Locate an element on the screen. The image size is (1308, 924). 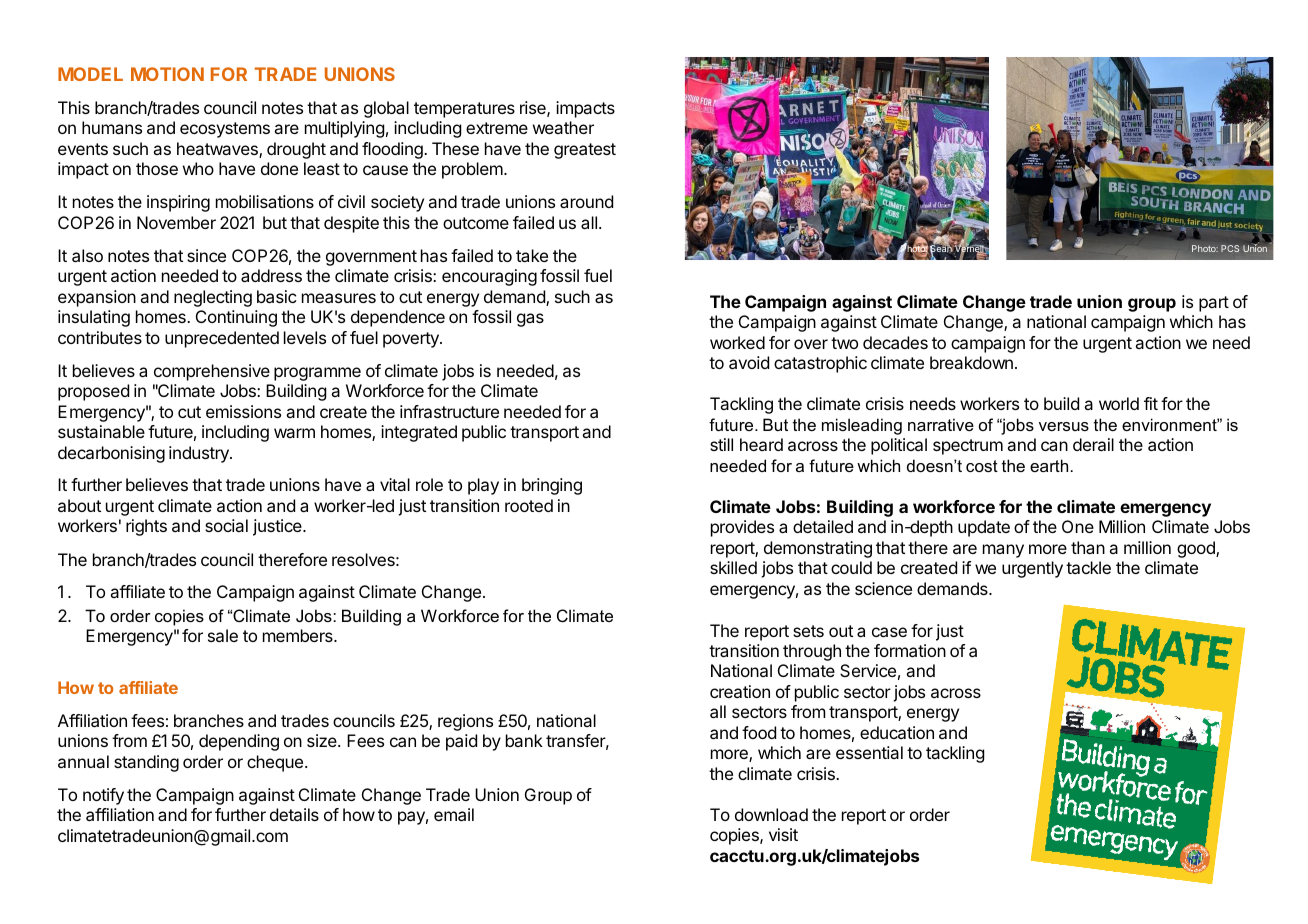
industry is located at coordinates (200, 454).
